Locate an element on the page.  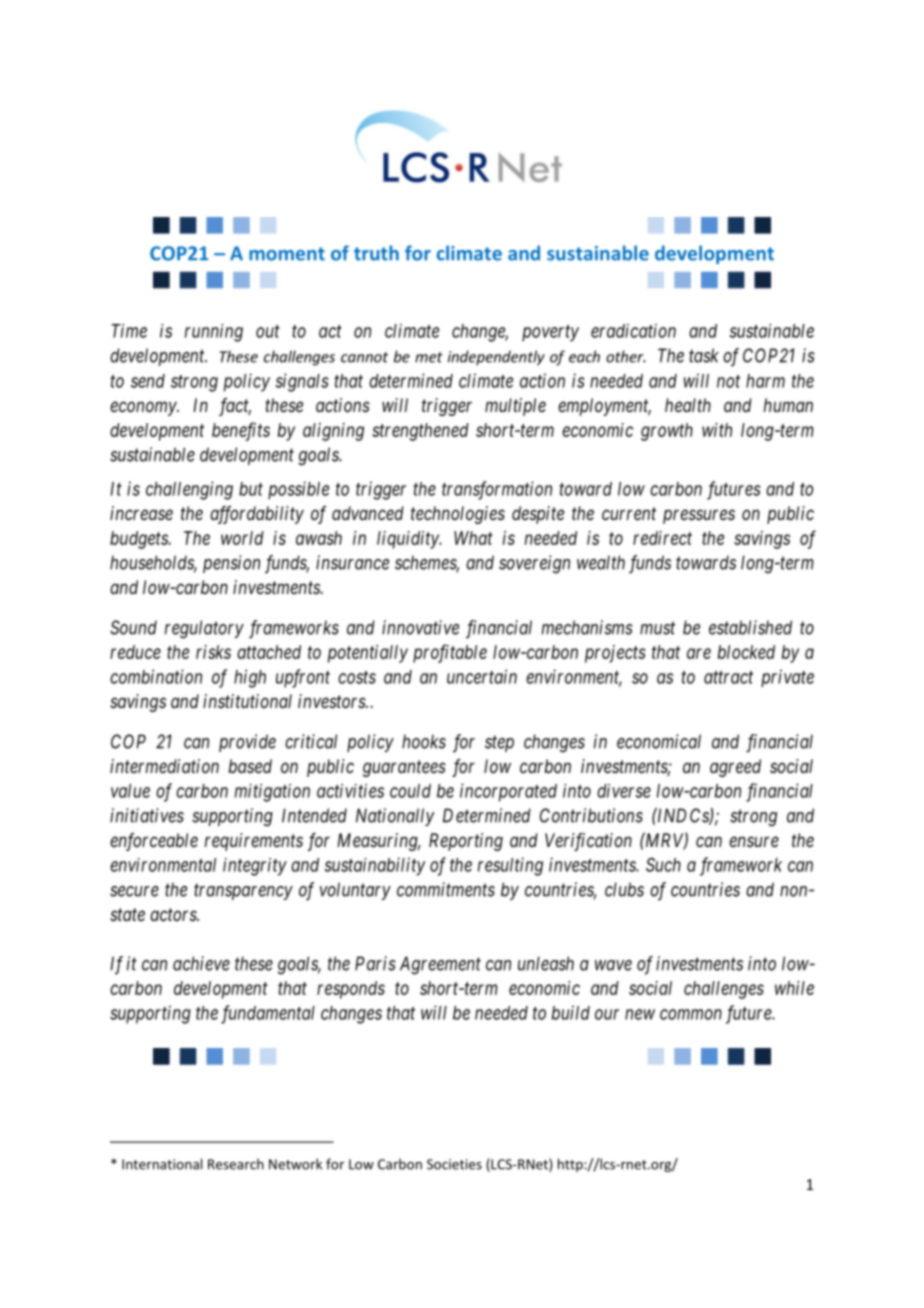
institutional is located at coordinates (247, 701).
